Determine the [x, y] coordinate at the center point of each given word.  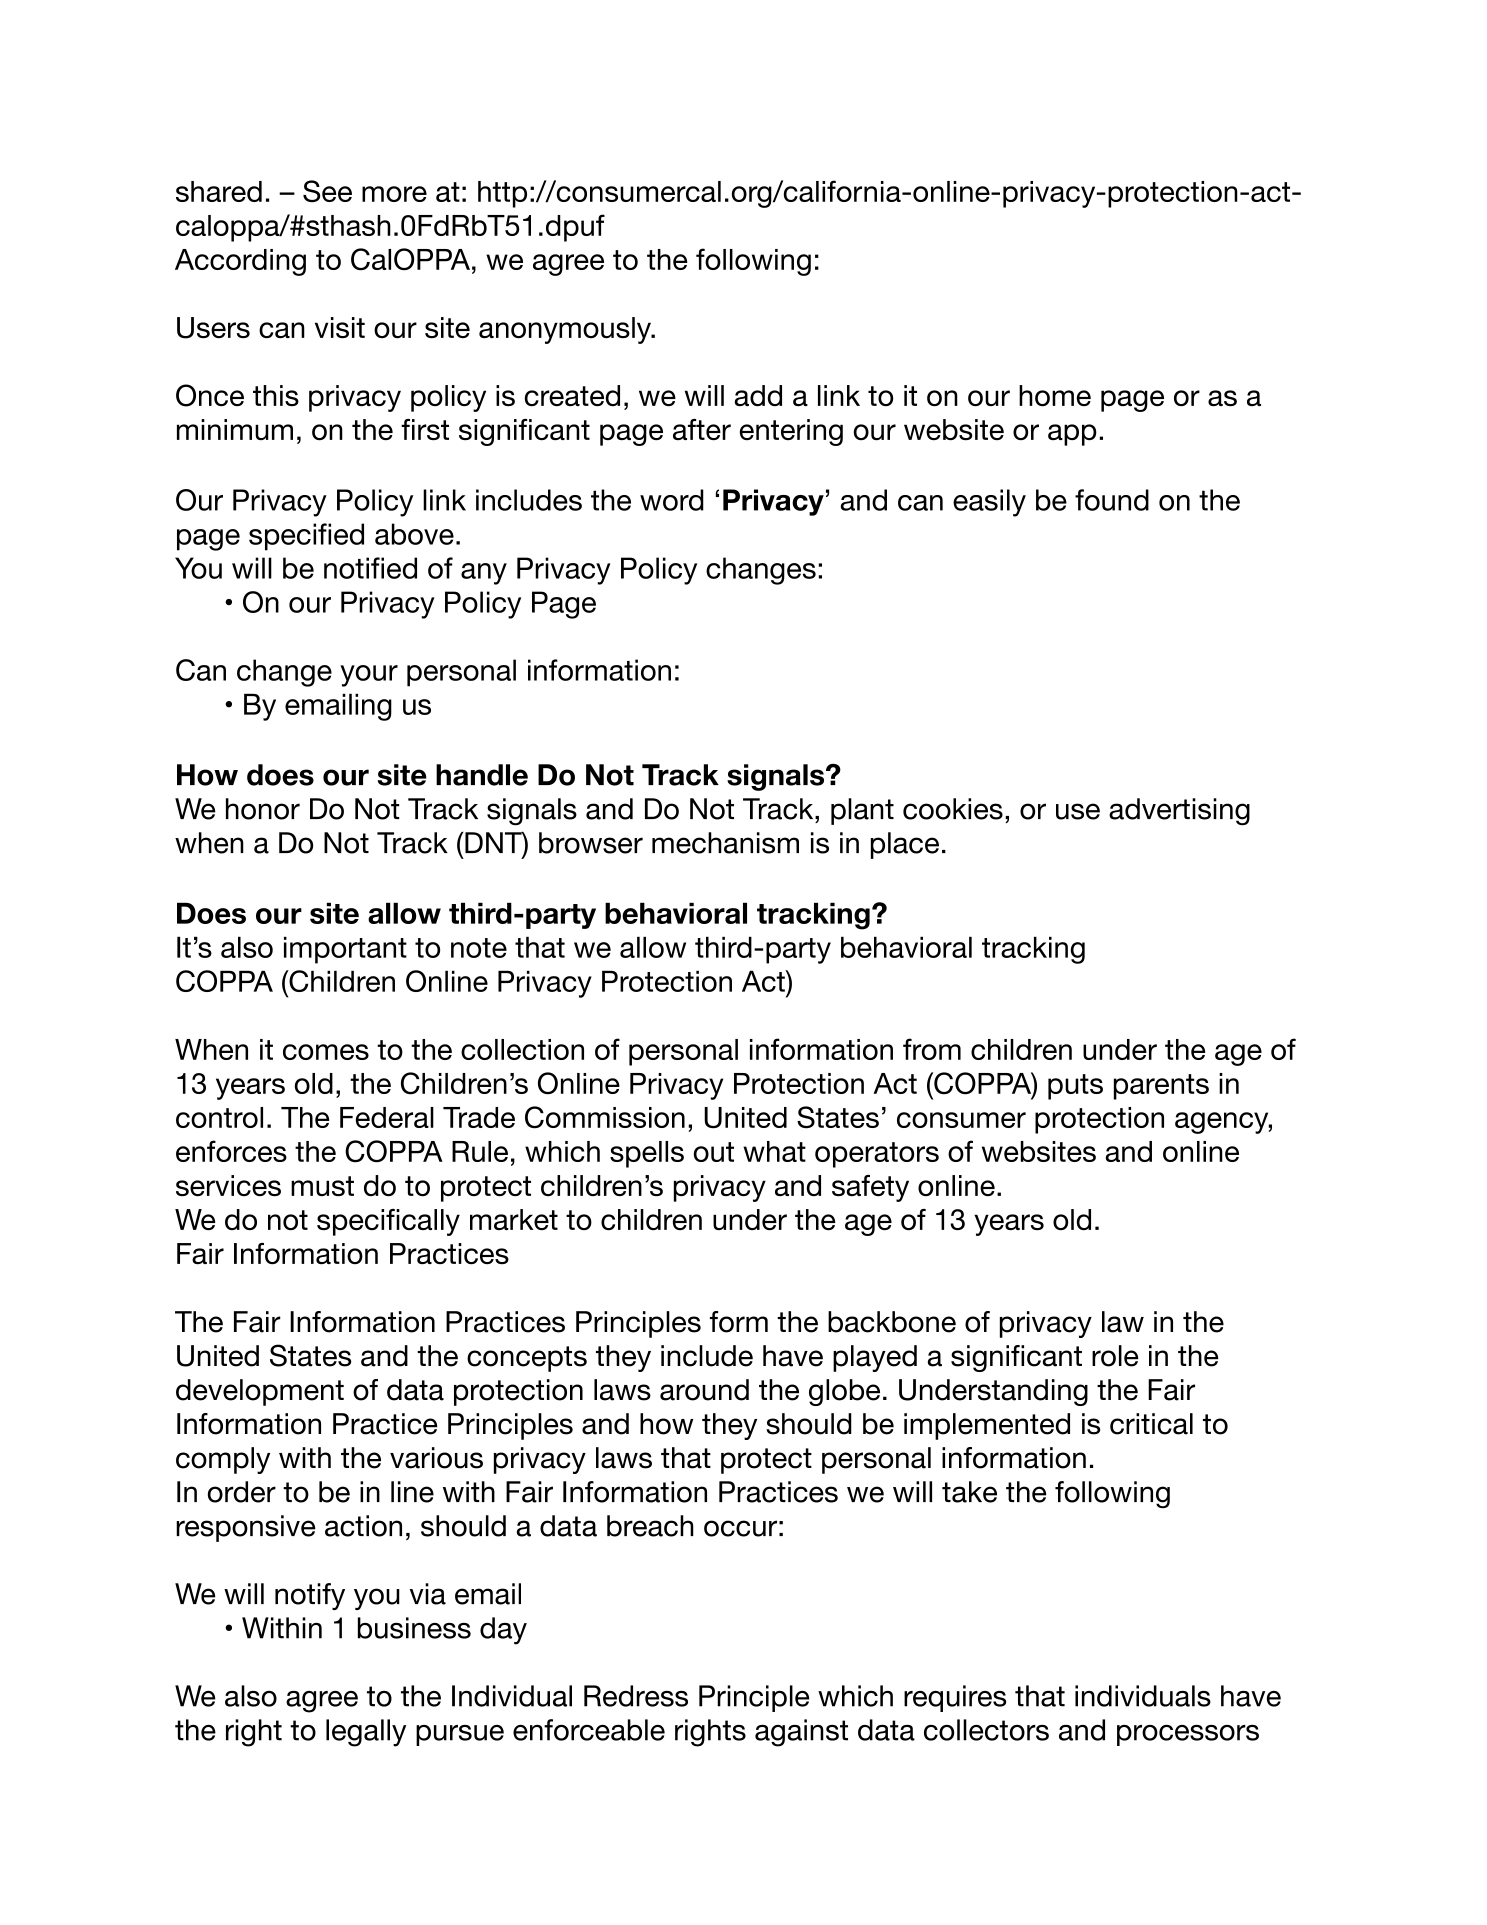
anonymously [566, 330]
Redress [636, 1696]
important [345, 950]
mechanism [725, 843]
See [327, 191]
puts [1075, 1087]
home [1055, 395]
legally [366, 1733]
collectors [986, 1730]
